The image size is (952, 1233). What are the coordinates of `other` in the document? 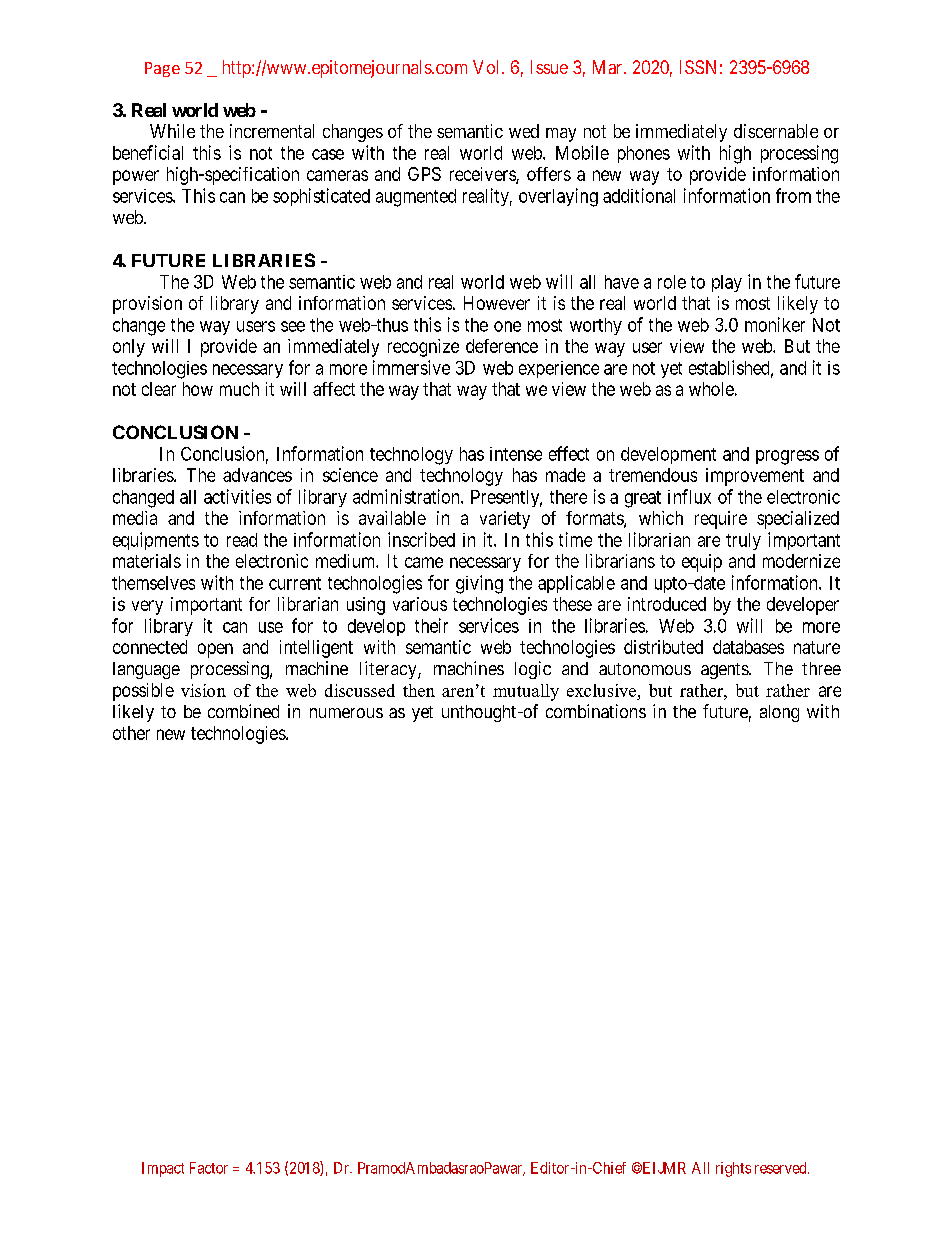 It's located at (131, 733).
